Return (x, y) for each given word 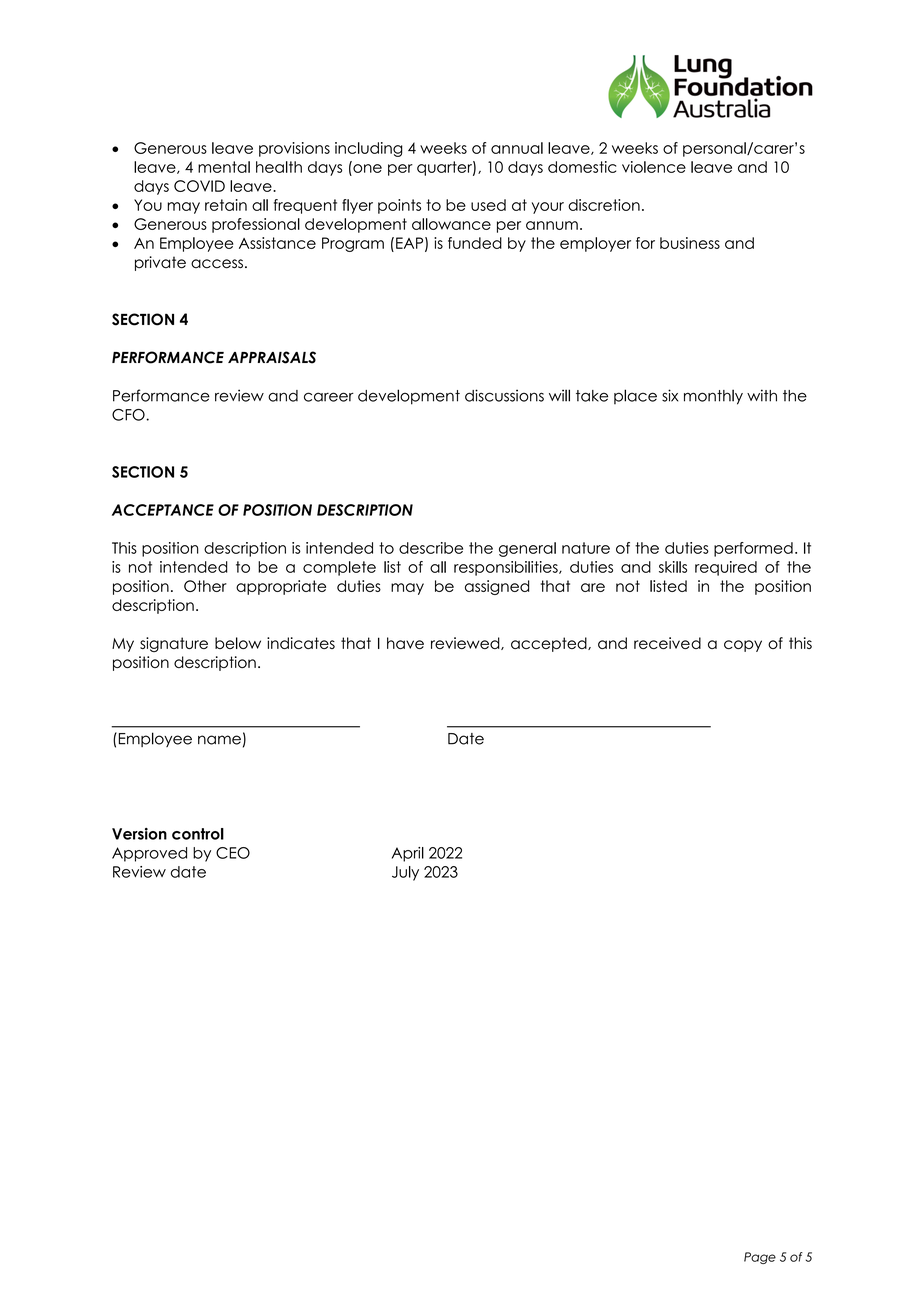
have (405, 643)
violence (654, 167)
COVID (199, 186)
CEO (233, 853)
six (670, 395)
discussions (504, 395)
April (408, 854)
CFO (129, 415)
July (405, 873)
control (198, 834)
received (667, 643)
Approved (149, 854)
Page (760, 1258)
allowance (451, 224)
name (219, 740)
